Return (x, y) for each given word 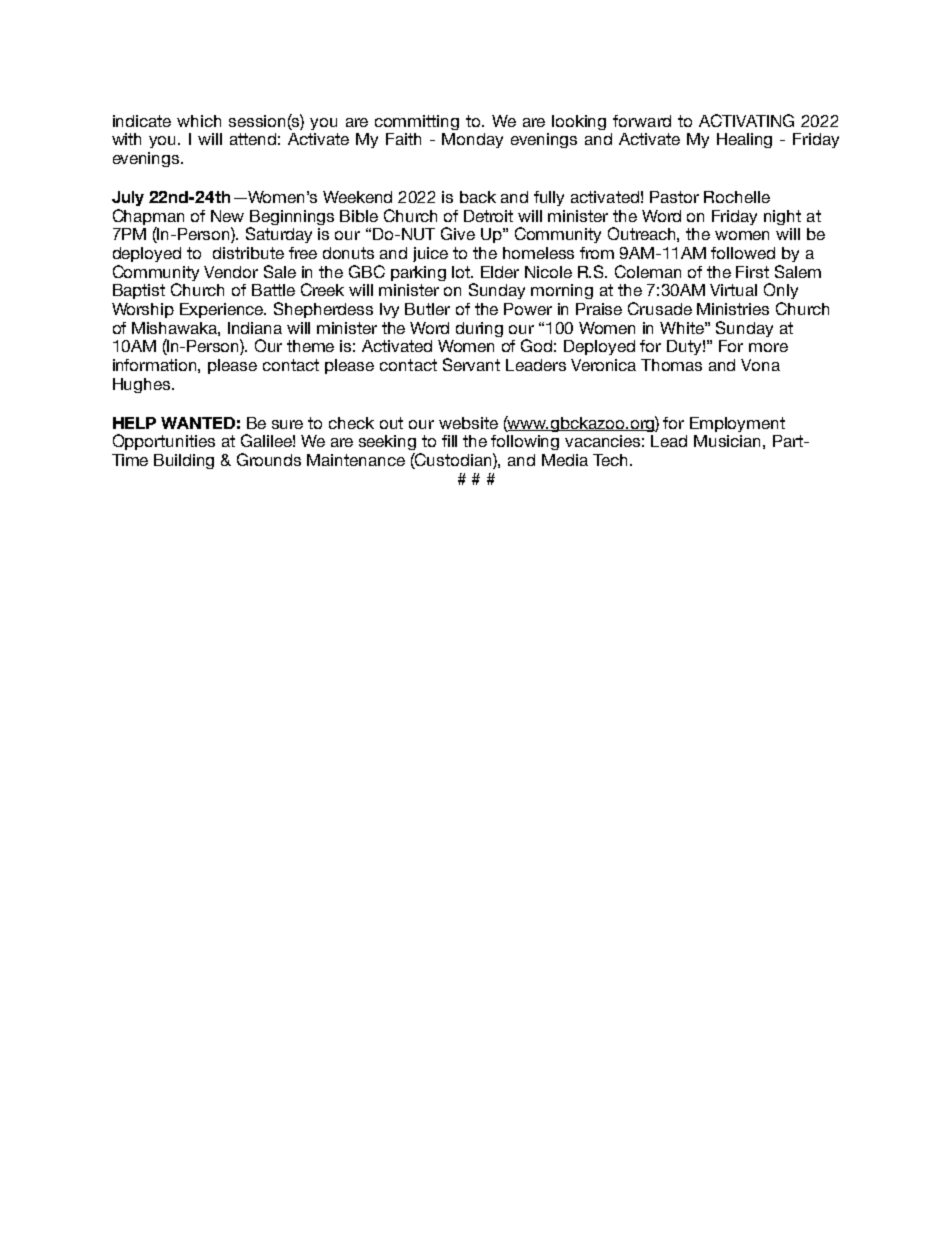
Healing (744, 140)
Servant (471, 364)
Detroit (488, 216)
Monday (472, 140)
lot (462, 272)
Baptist (139, 291)
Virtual (733, 290)
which (199, 121)
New (227, 216)
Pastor (674, 197)
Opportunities (164, 442)
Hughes (143, 385)
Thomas (671, 365)
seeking (387, 442)
